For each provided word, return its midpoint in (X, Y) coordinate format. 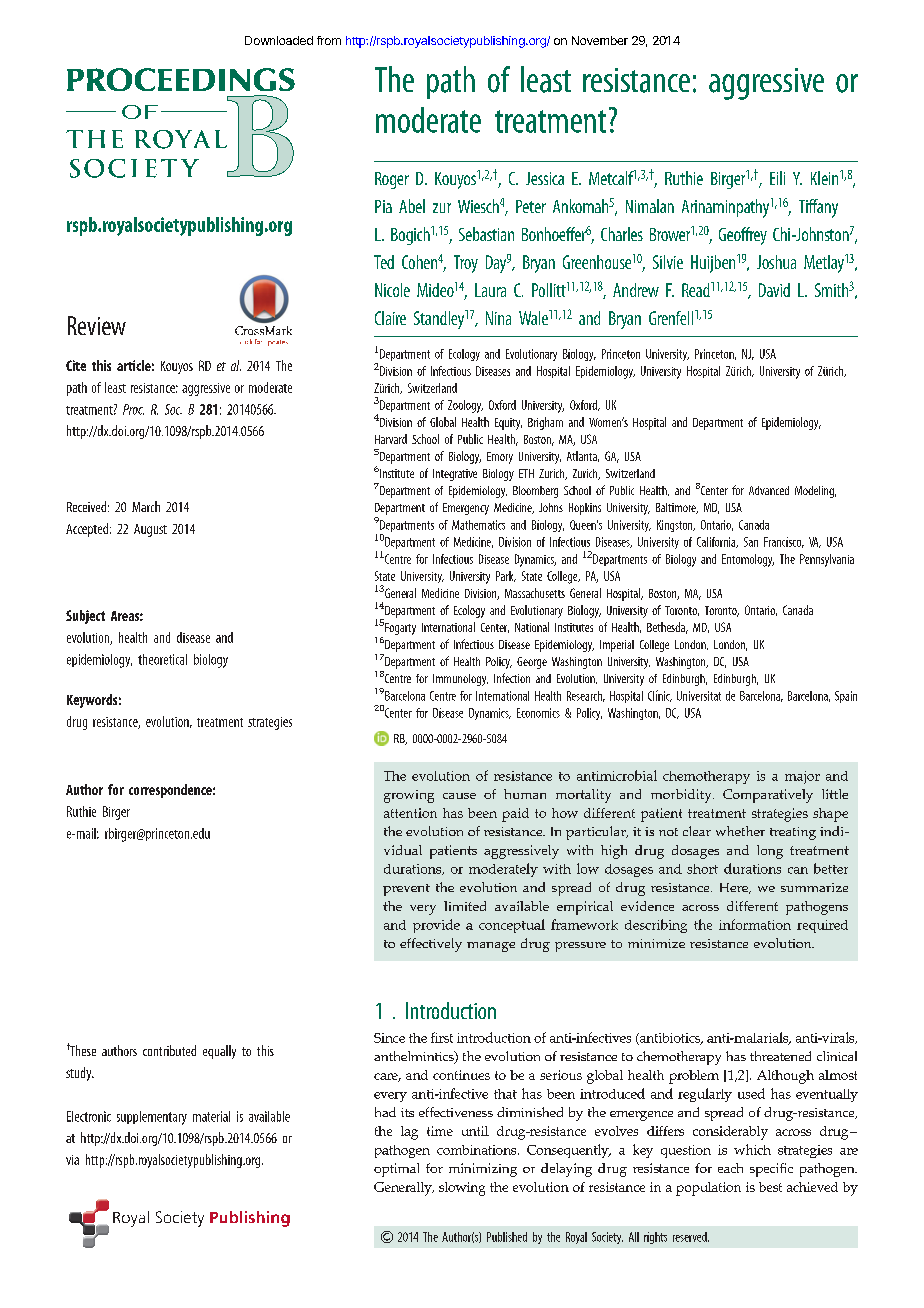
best (770, 1187)
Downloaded (279, 40)
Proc (133, 409)
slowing (462, 1189)
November (600, 40)
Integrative (455, 475)
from (329, 40)
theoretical (162, 659)
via (72, 1160)
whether (740, 831)
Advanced (769, 490)
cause (459, 796)
